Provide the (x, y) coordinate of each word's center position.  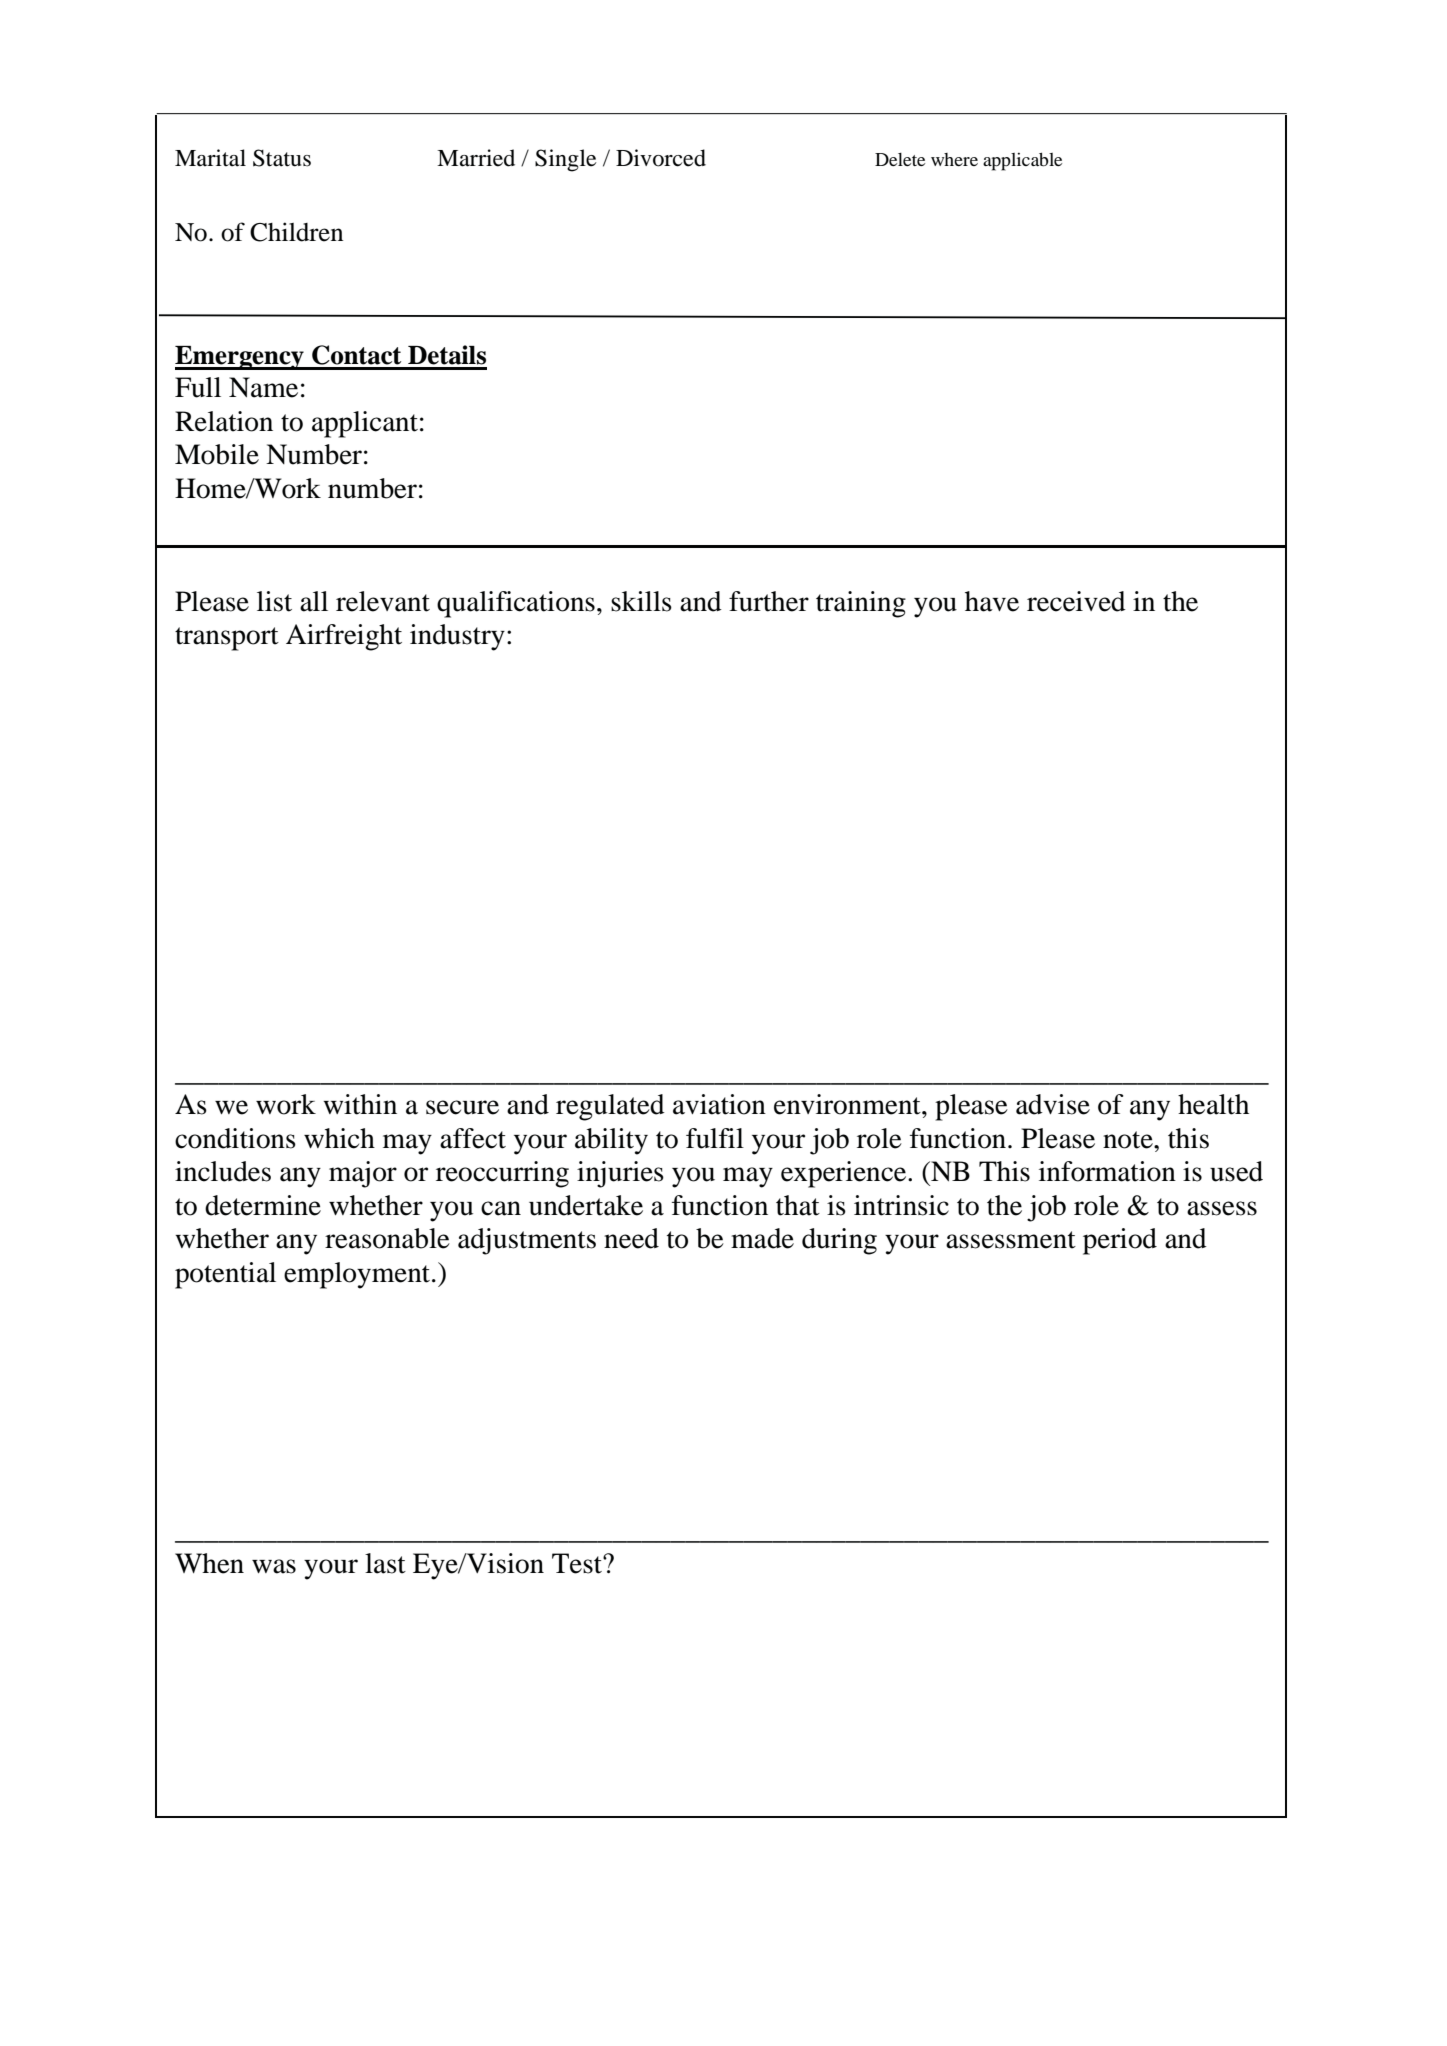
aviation (719, 1104)
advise (1053, 1104)
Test (578, 1563)
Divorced (661, 158)
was (274, 1566)
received (1076, 601)
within (360, 1104)
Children (296, 232)
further (769, 601)
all (314, 601)
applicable (1022, 161)
